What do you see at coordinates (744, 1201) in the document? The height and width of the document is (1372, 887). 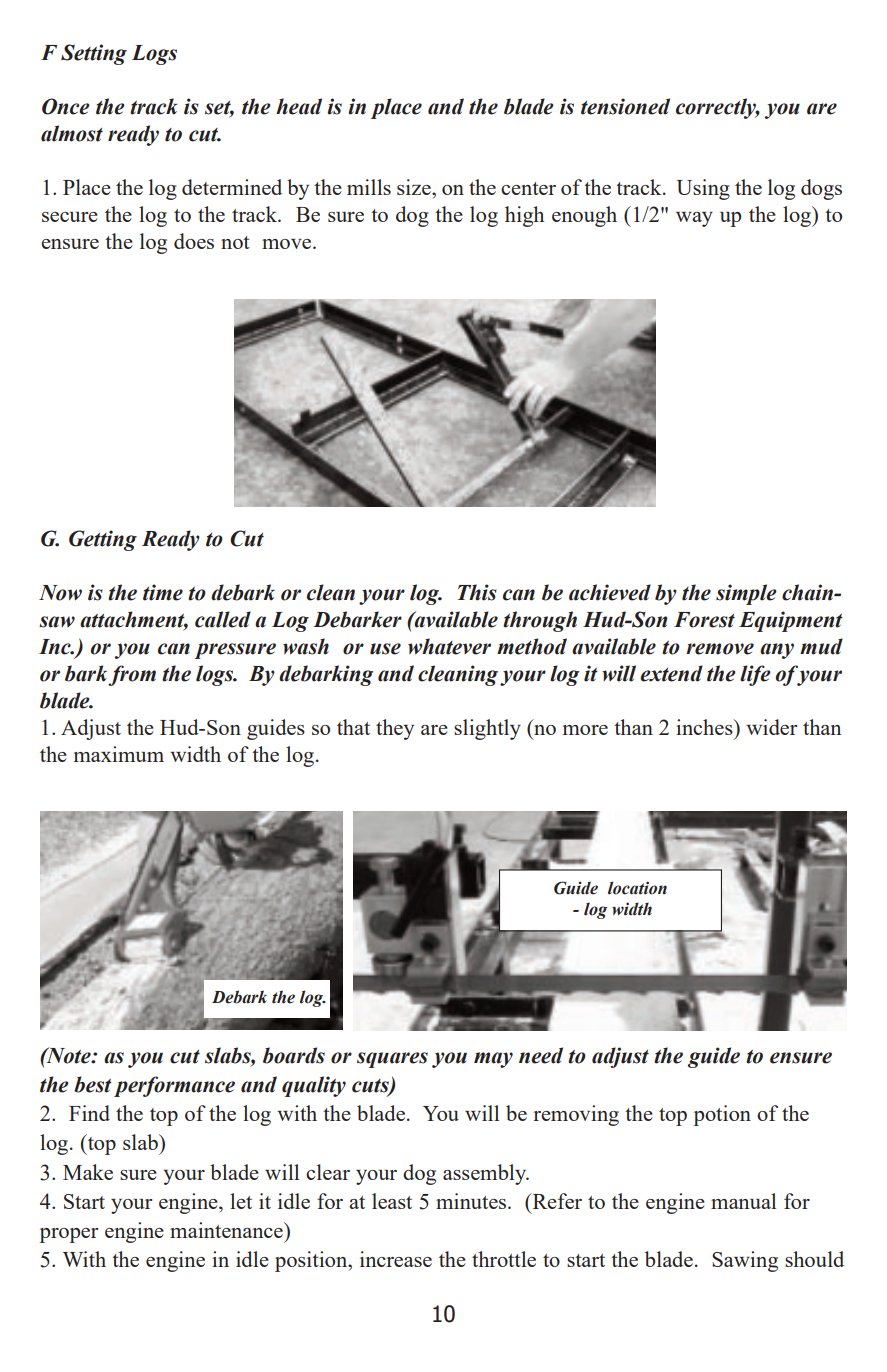 I see `manual` at bounding box center [744, 1201].
